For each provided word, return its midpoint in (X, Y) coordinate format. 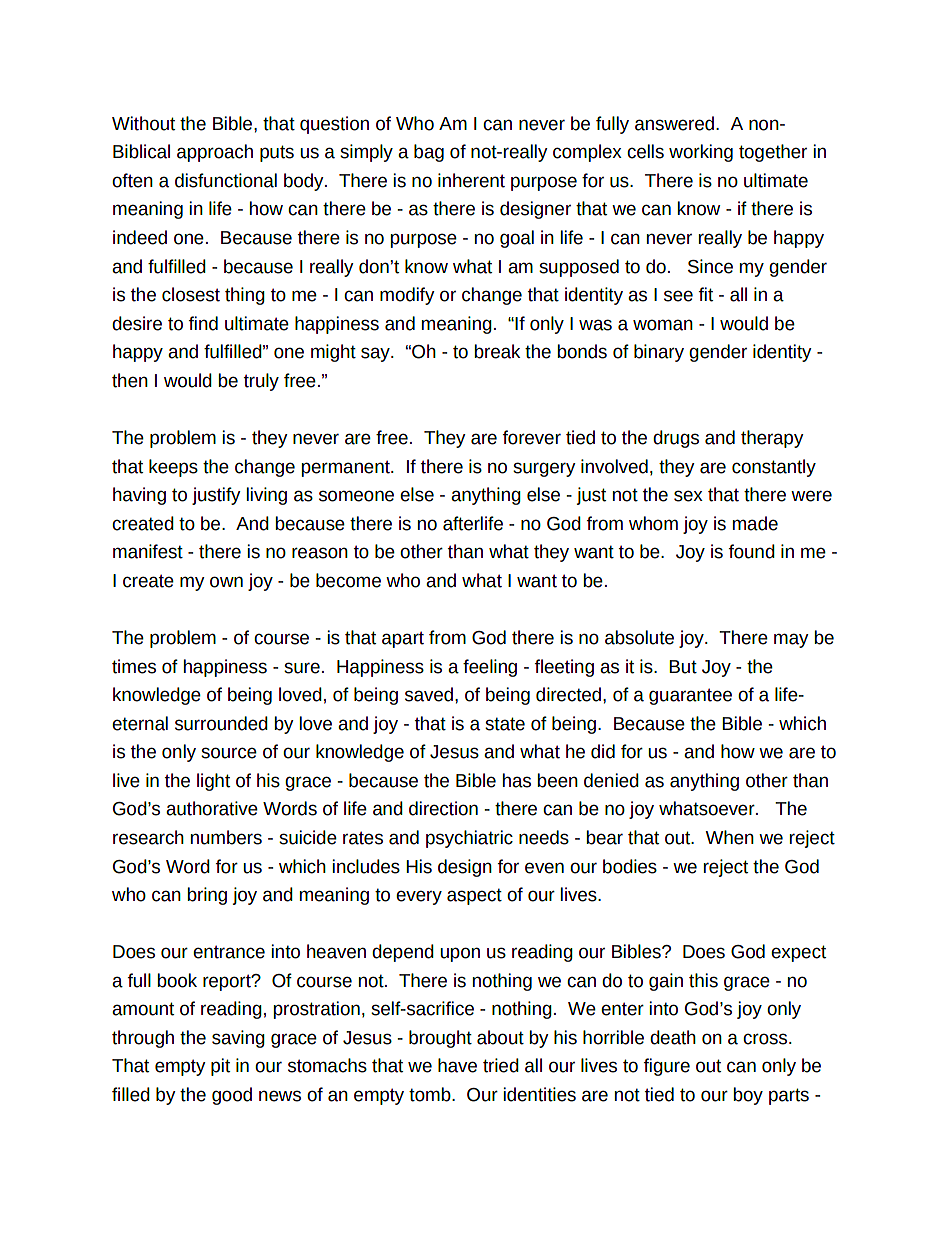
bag (429, 153)
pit (220, 1067)
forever (532, 437)
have (457, 1065)
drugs (676, 439)
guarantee (690, 696)
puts (277, 153)
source (229, 753)
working (701, 153)
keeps (173, 468)
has (517, 780)
